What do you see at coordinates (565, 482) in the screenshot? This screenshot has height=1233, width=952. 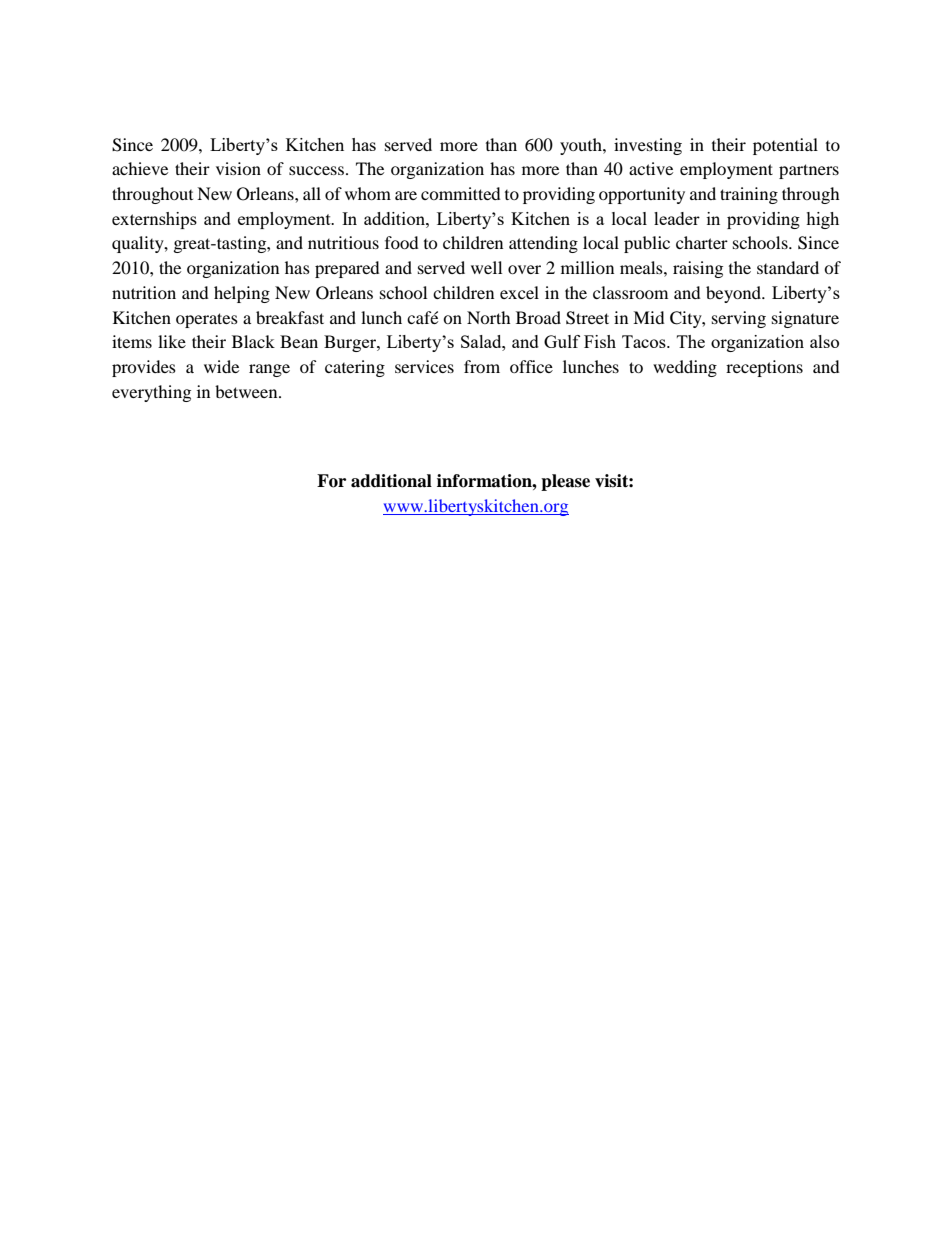 I see `please` at bounding box center [565, 482].
